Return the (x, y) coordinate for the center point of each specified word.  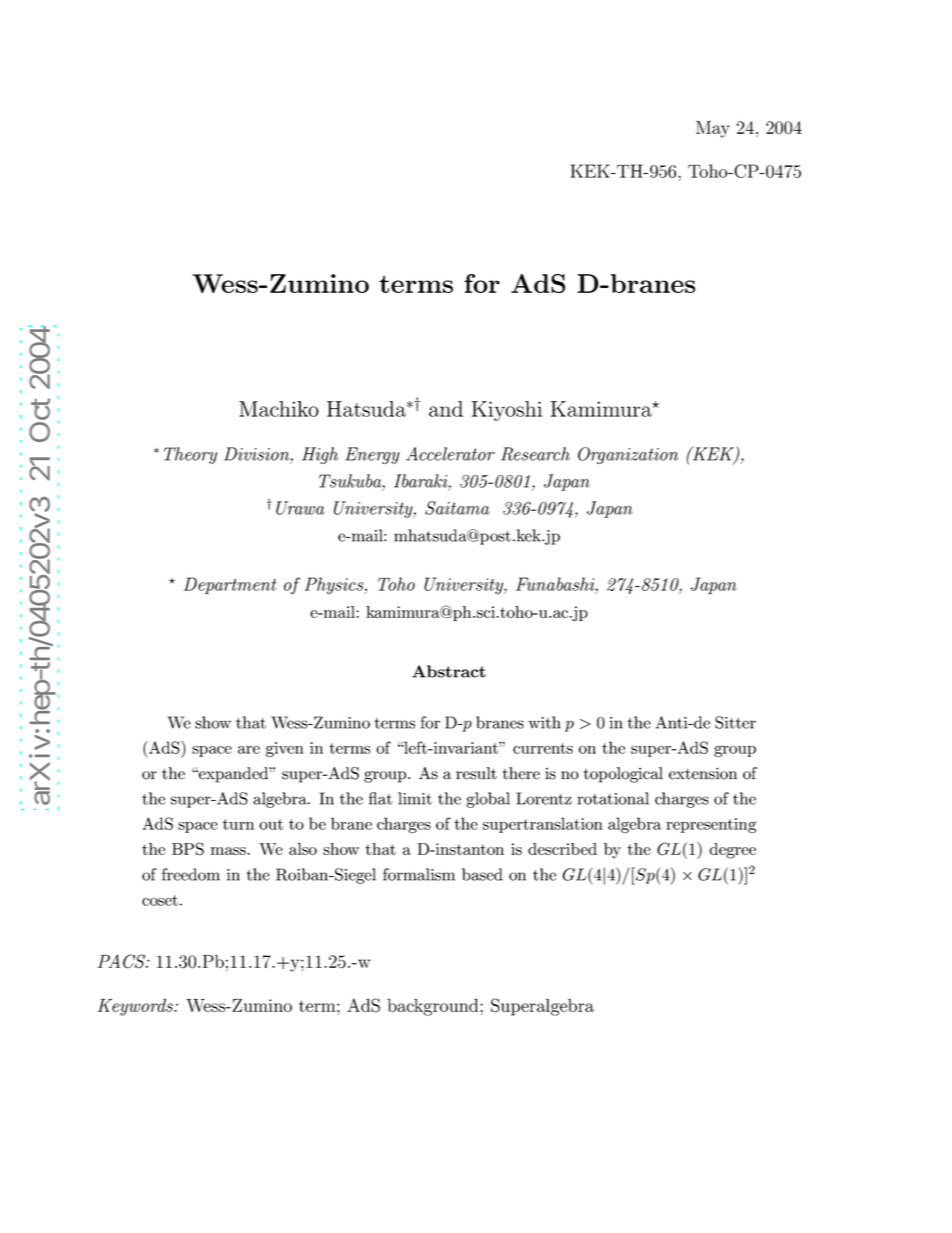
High (320, 455)
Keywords (136, 1007)
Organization (628, 455)
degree (732, 851)
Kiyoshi (507, 411)
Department (230, 585)
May (713, 129)
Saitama (457, 508)
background (434, 1007)
